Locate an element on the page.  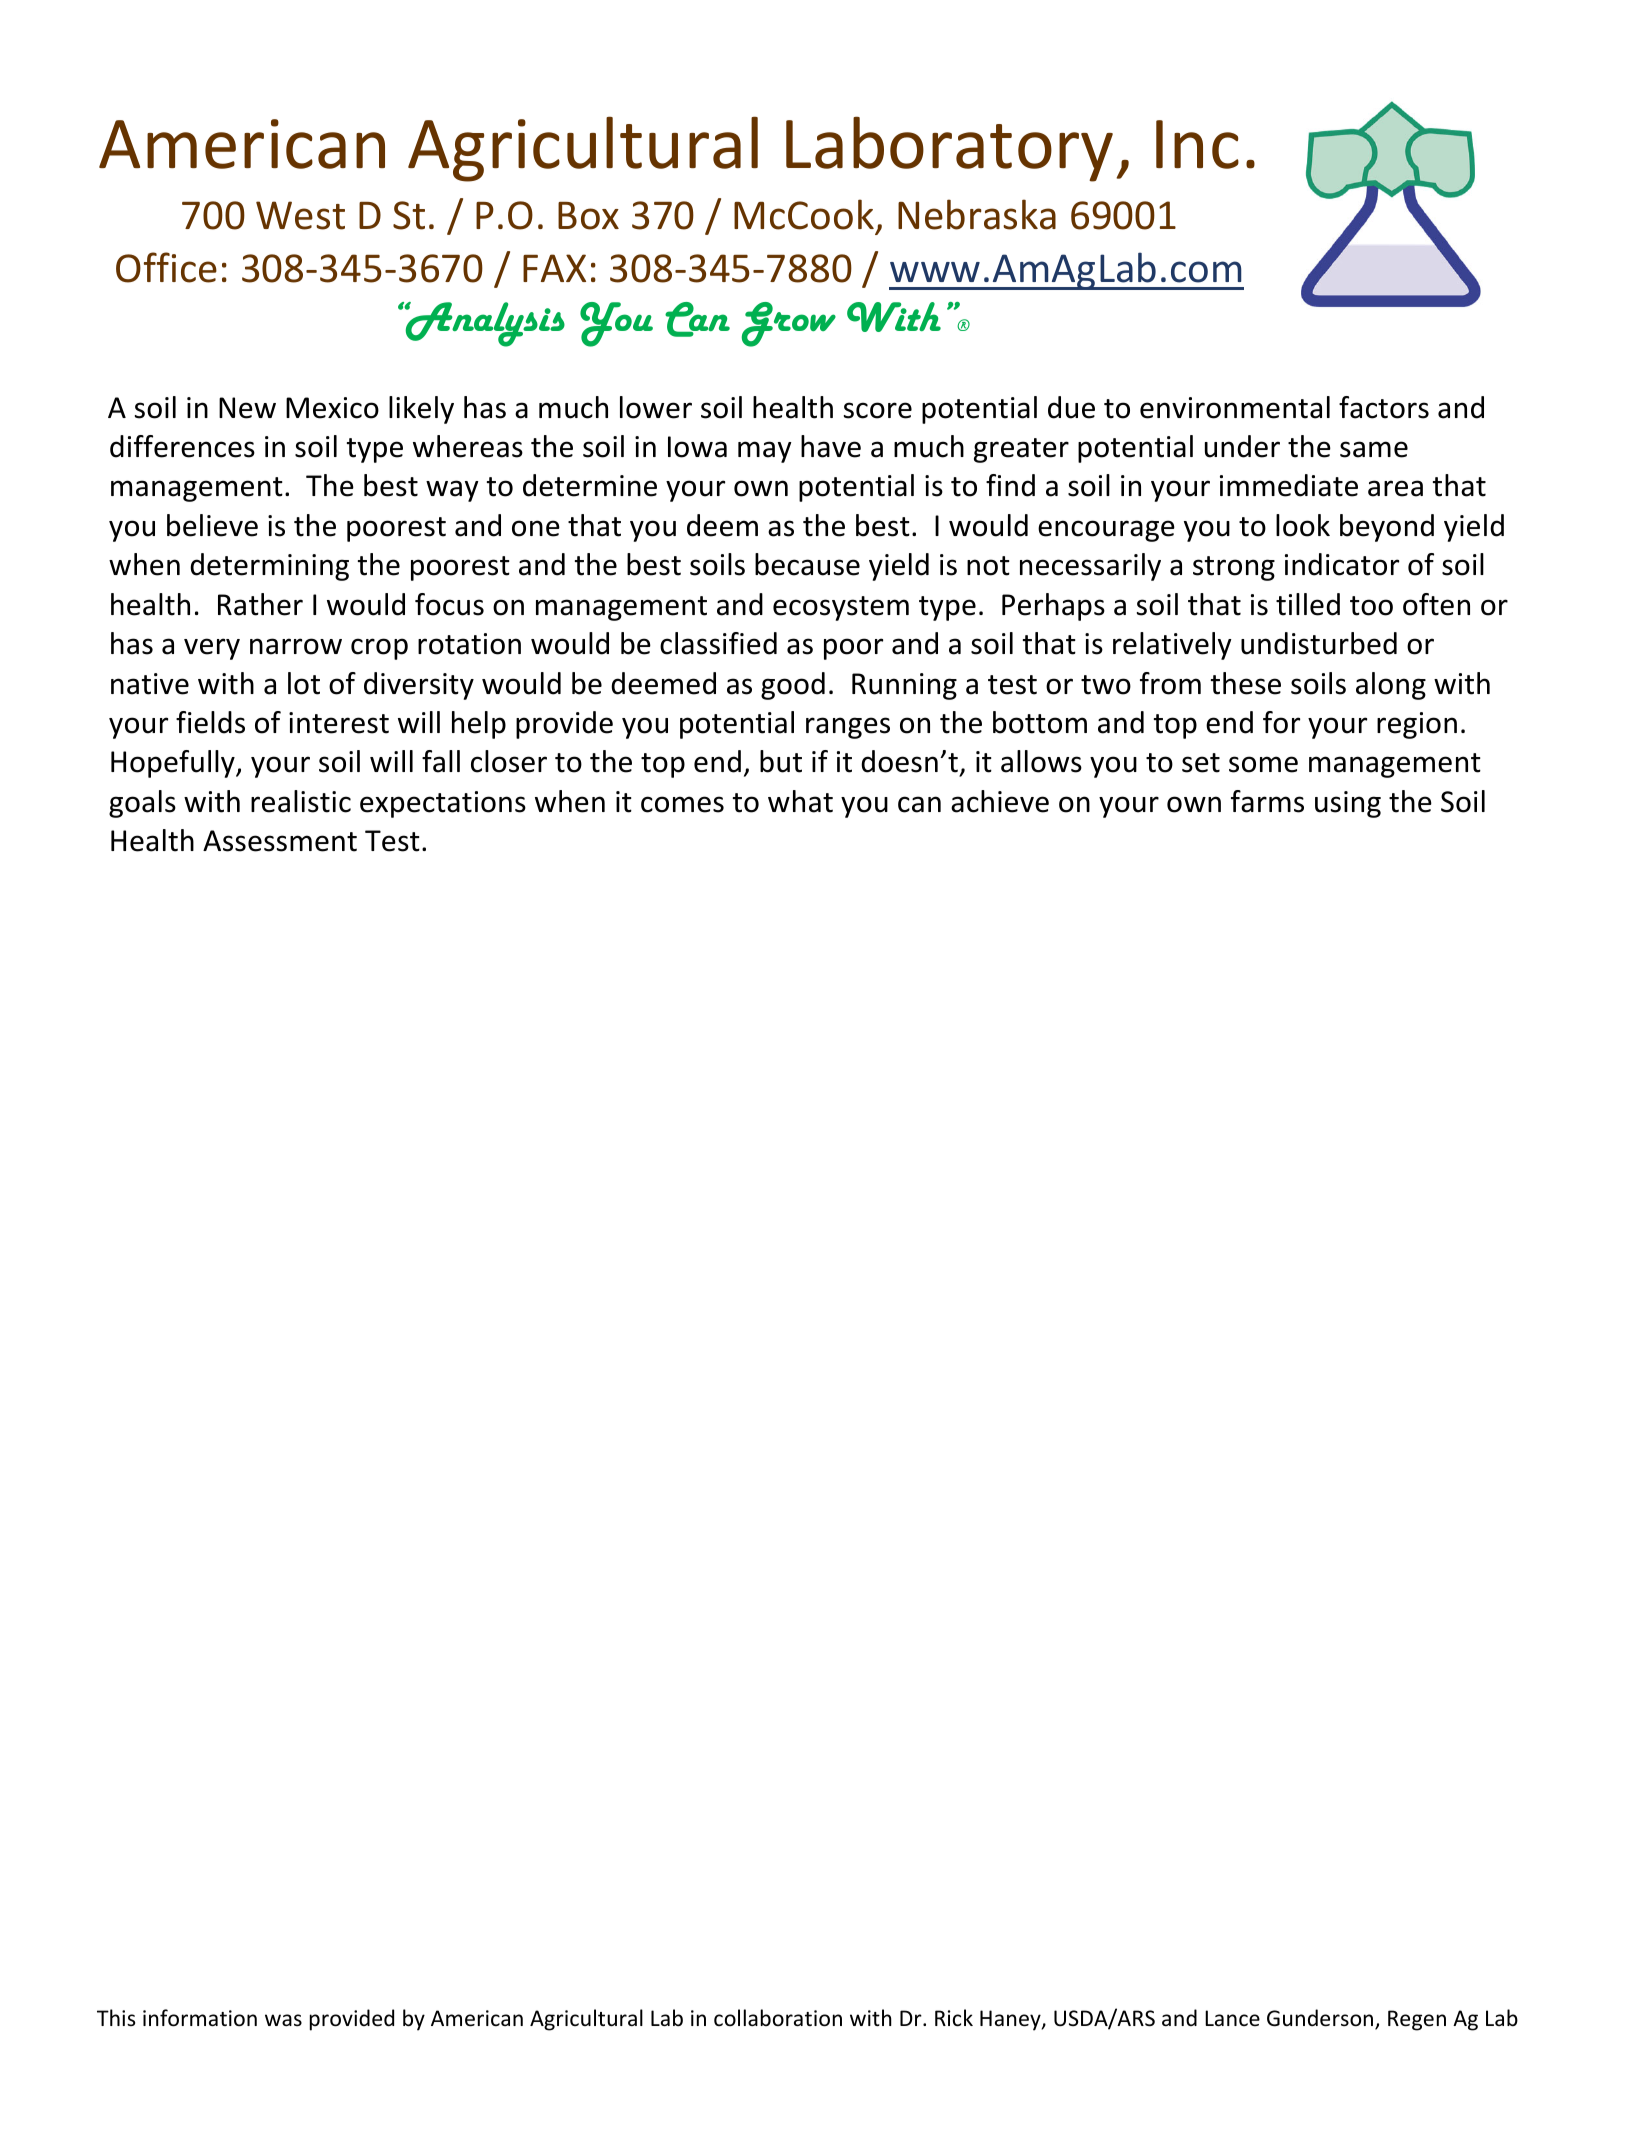
was is located at coordinates (283, 2020).
